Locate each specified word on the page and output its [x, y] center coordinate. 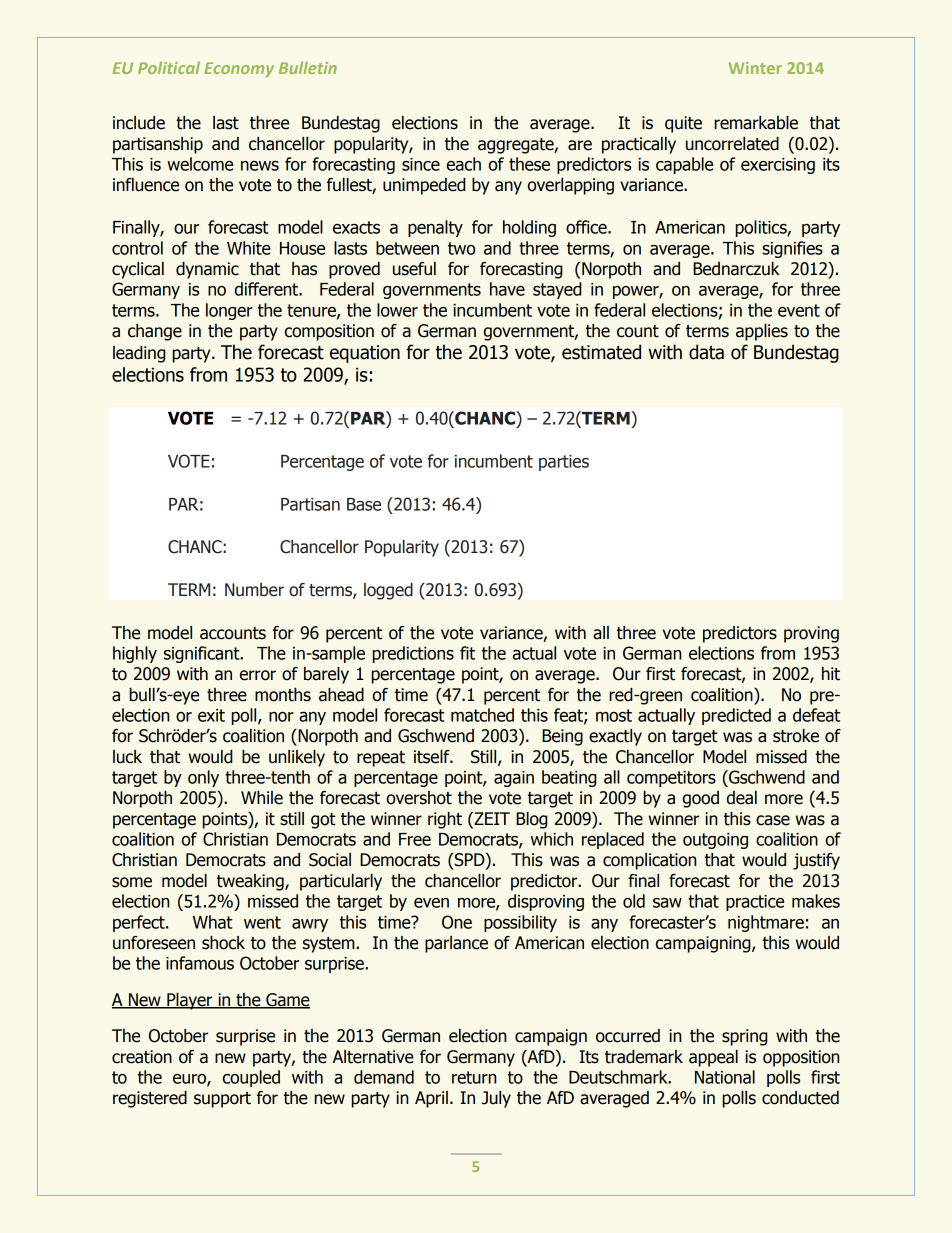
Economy [239, 70]
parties [564, 463]
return [474, 1077]
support [222, 1100]
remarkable [756, 123]
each [464, 164]
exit [211, 715]
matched [482, 715]
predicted [736, 716]
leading [139, 354]
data [706, 352]
